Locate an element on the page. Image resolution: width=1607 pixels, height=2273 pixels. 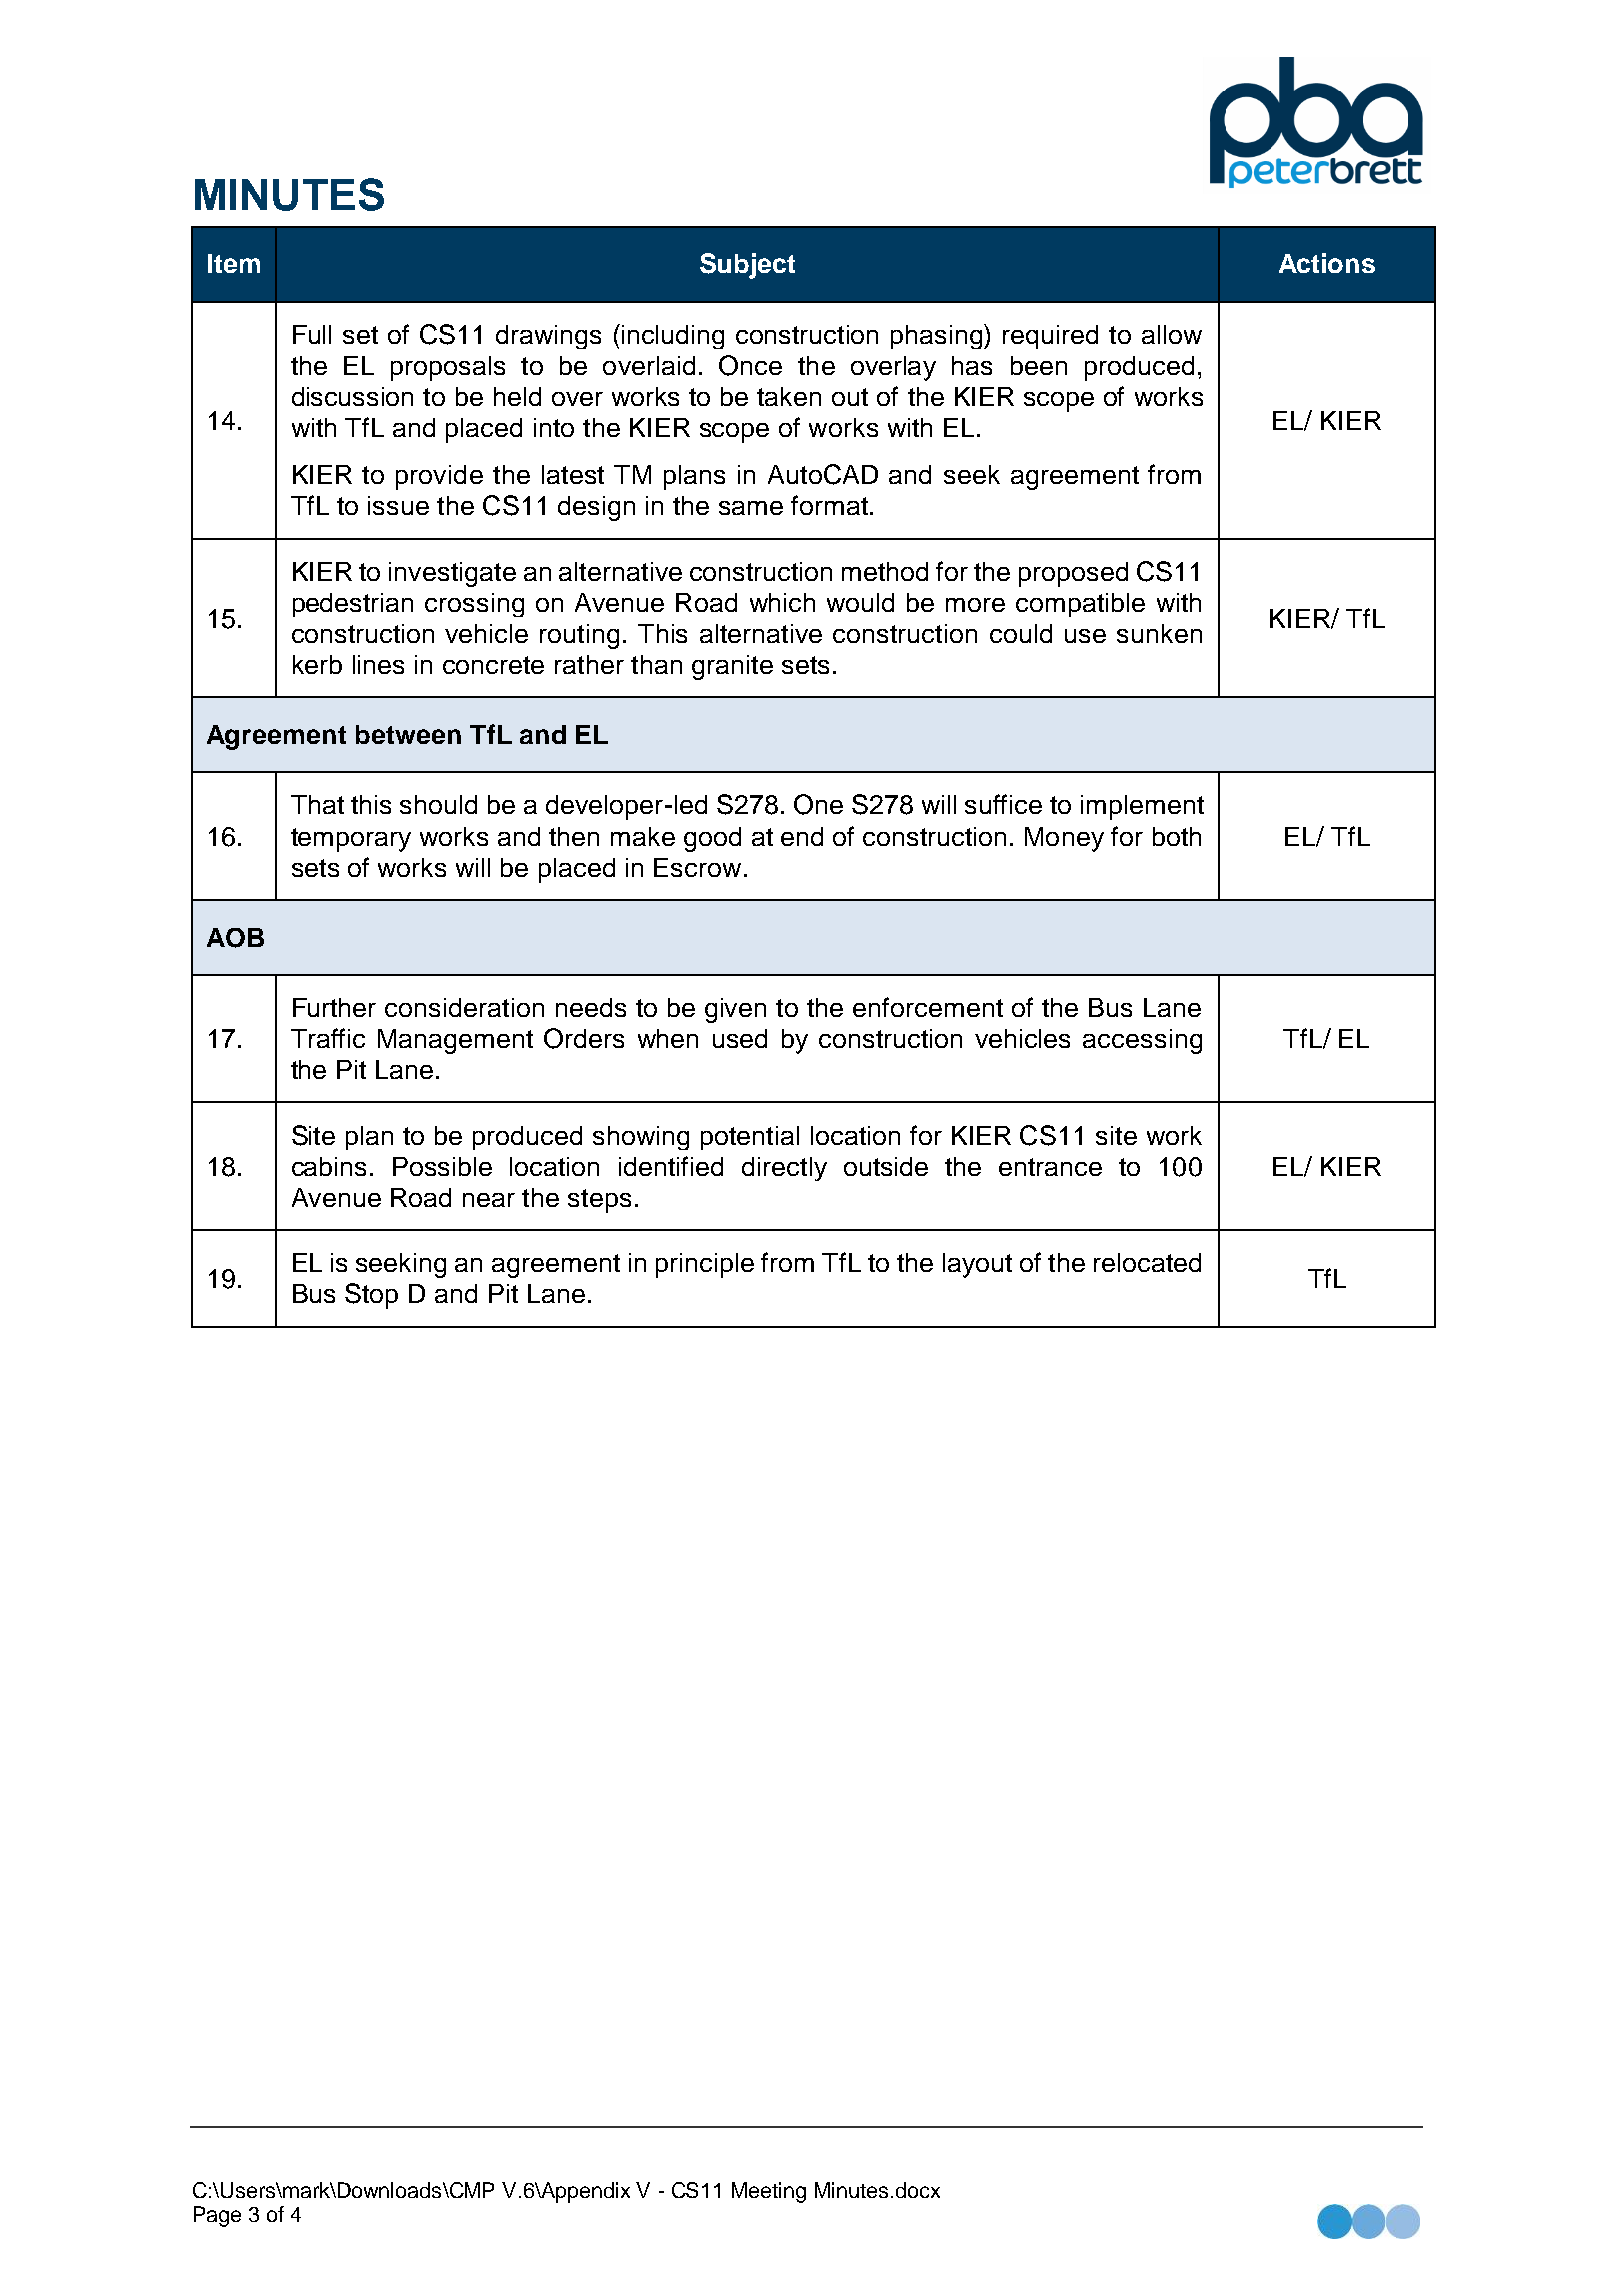
Once is located at coordinates (750, 365).
